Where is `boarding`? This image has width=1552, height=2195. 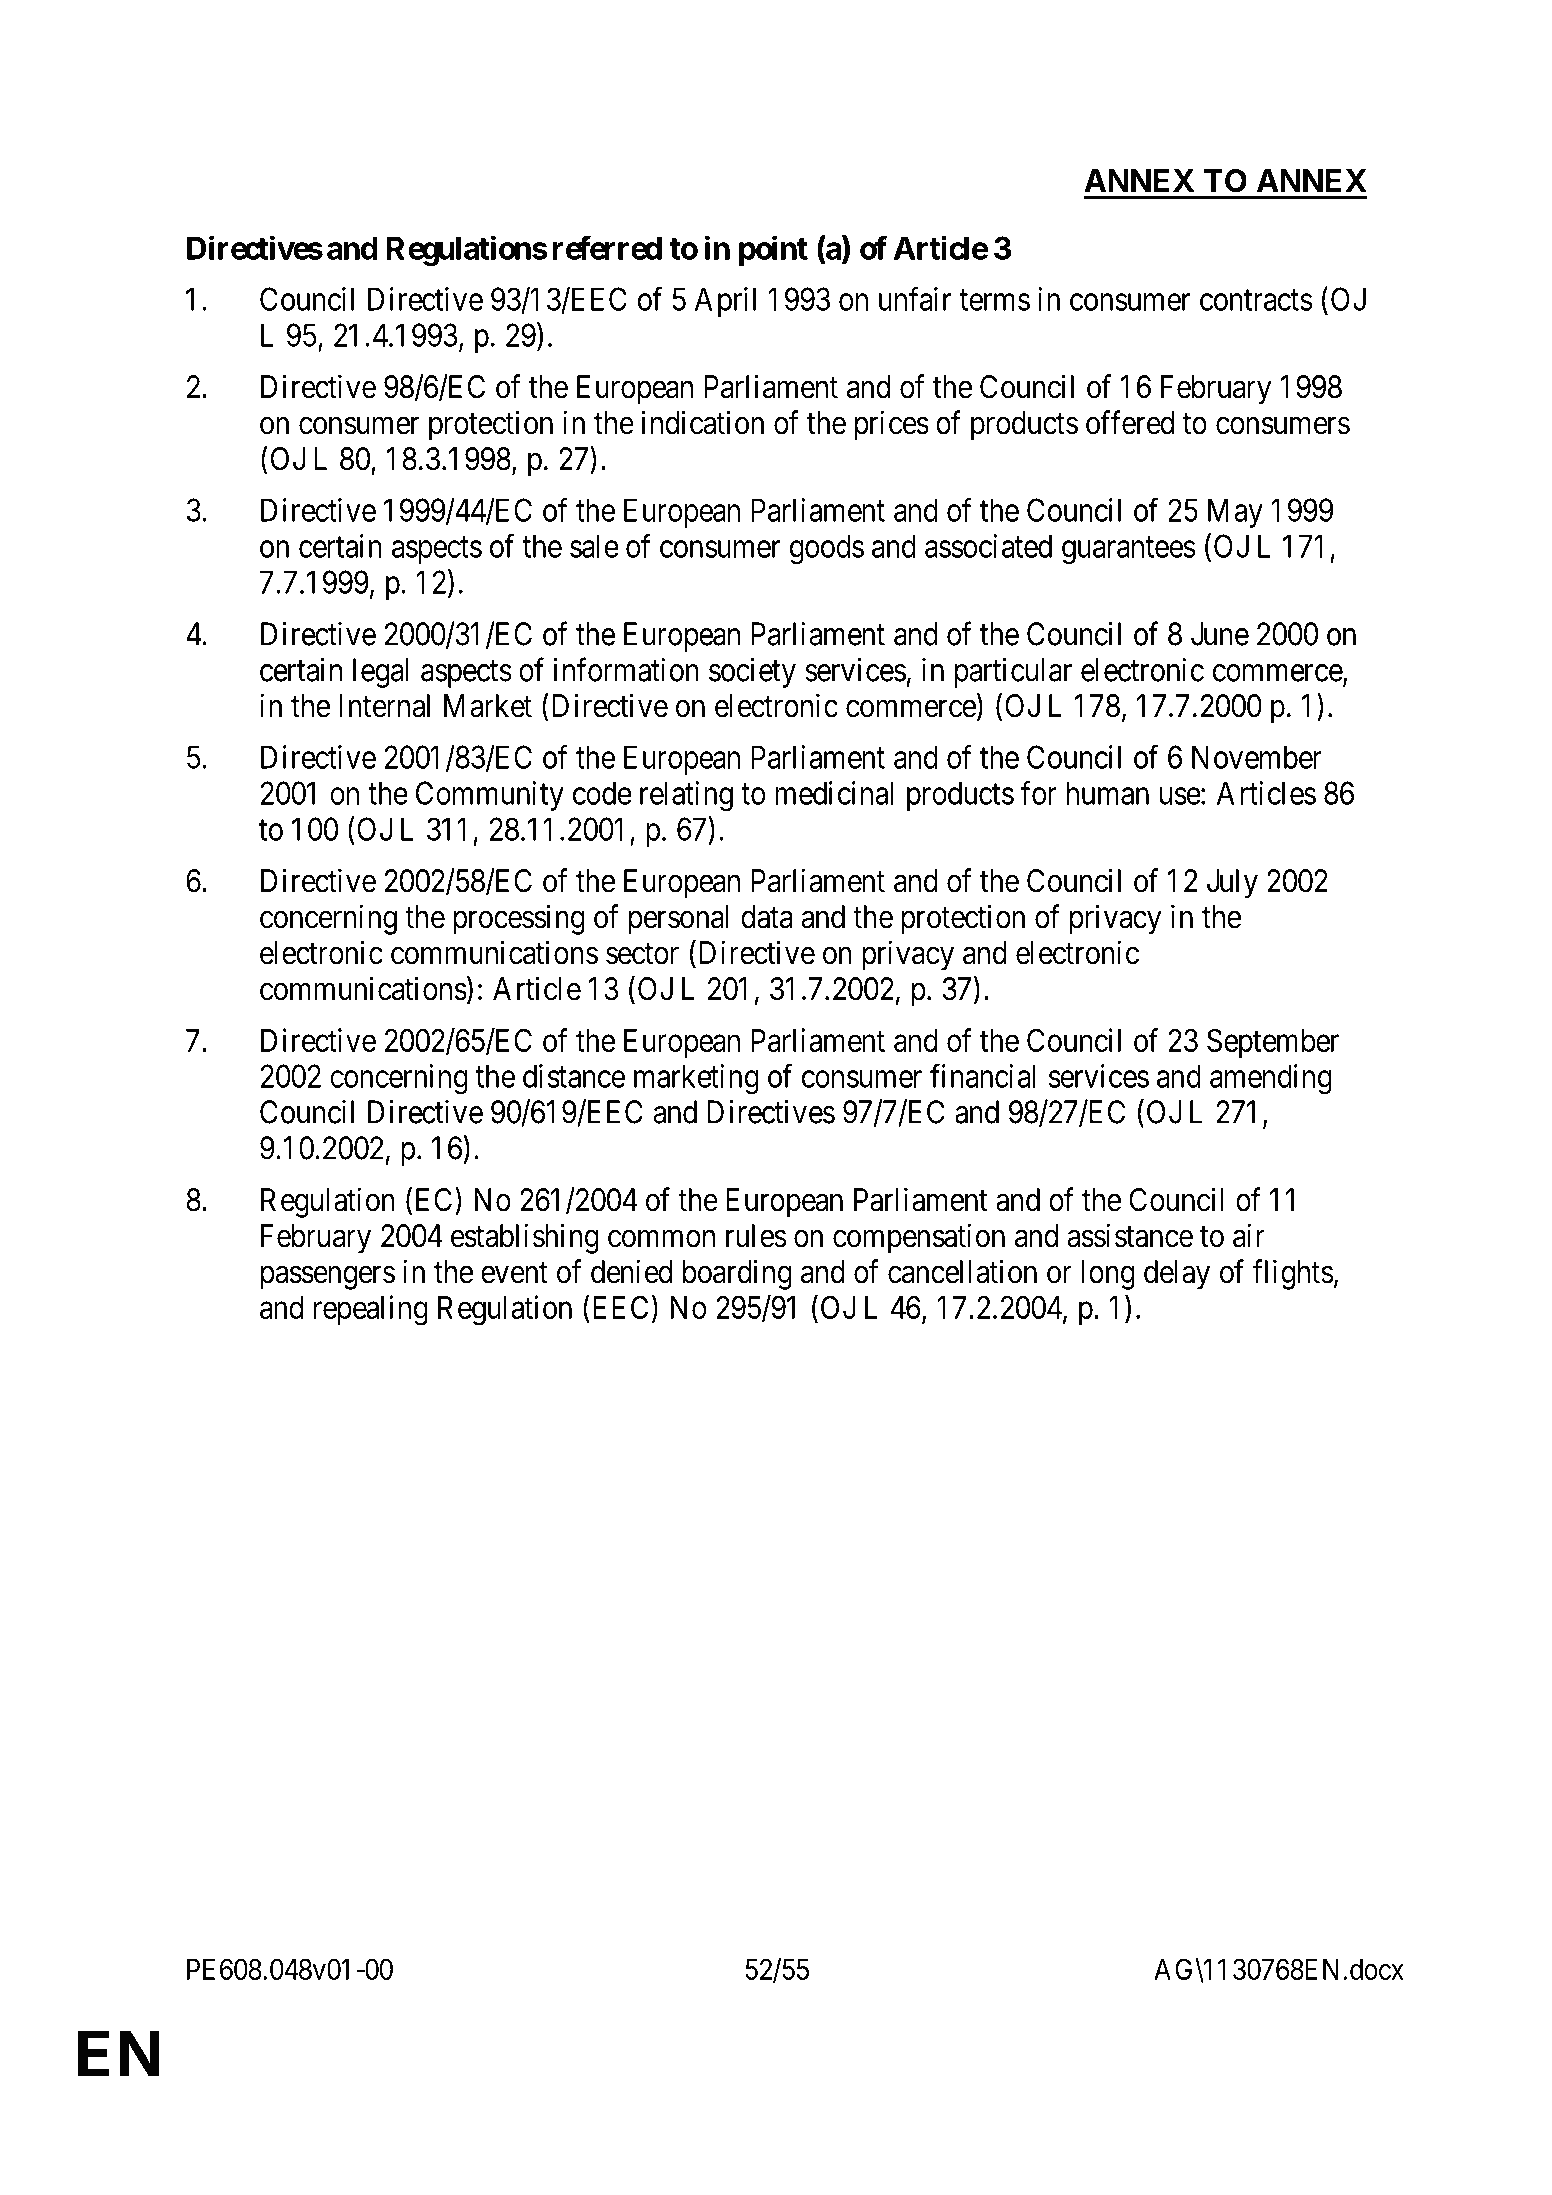
boarding is located at coordinates (737, 1274).
